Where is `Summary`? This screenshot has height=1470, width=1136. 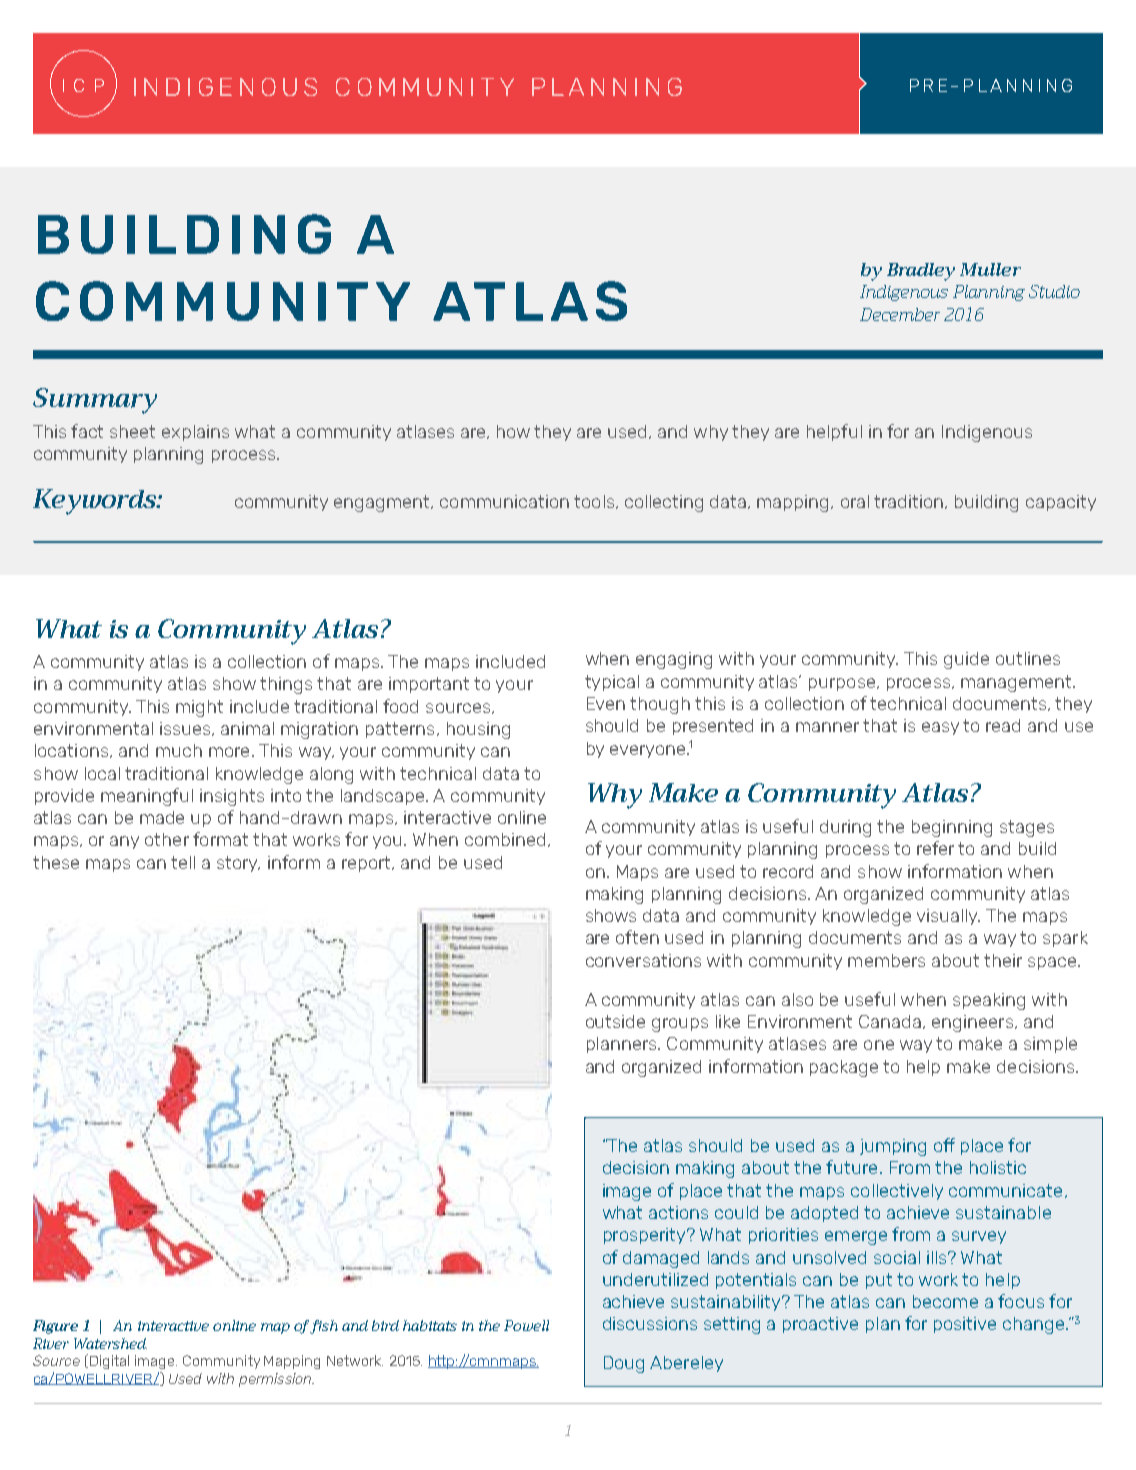 Summary is located at coordinates (95, 401).
